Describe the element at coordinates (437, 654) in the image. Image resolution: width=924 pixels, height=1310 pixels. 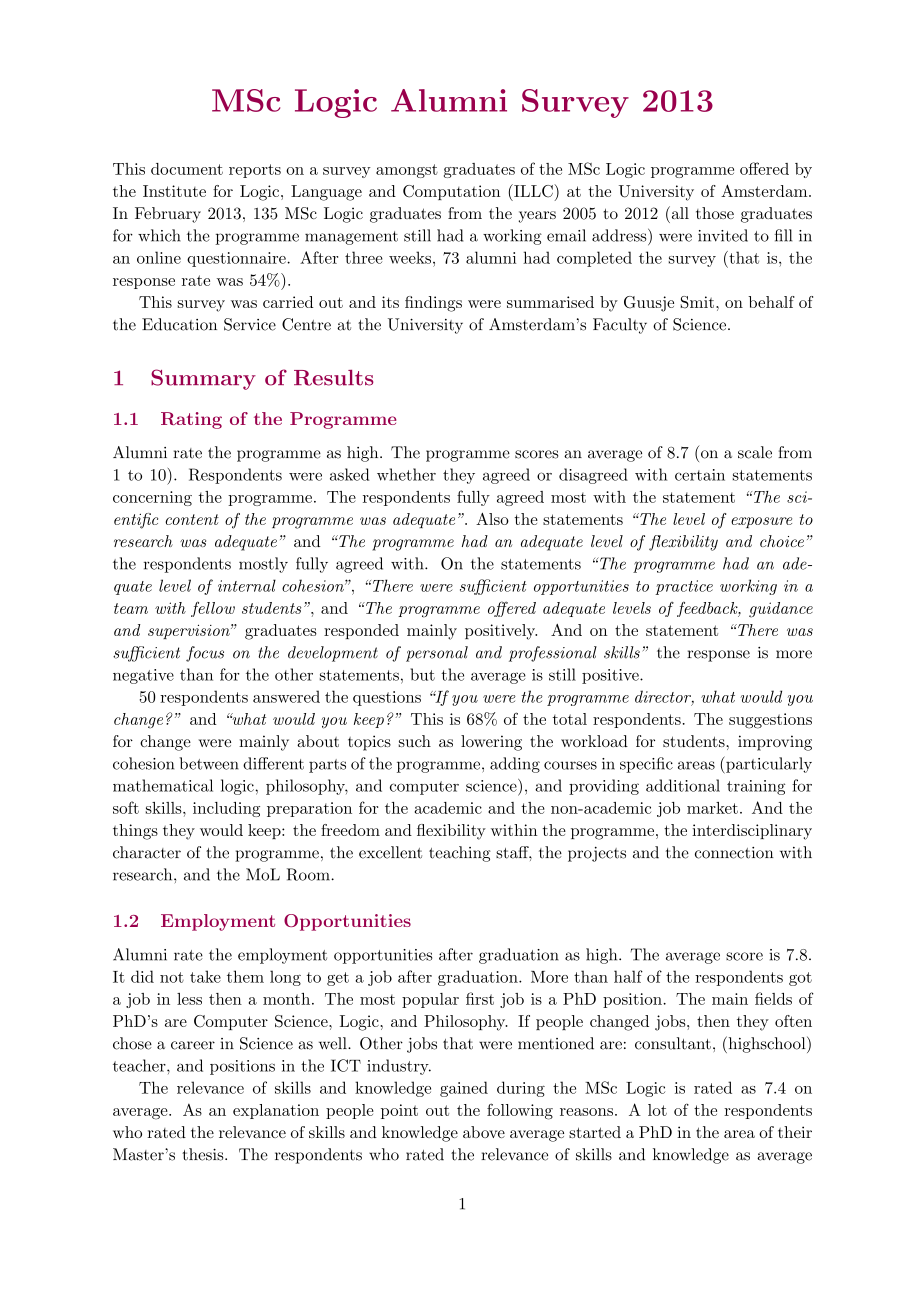
I see `personal` at that location.
